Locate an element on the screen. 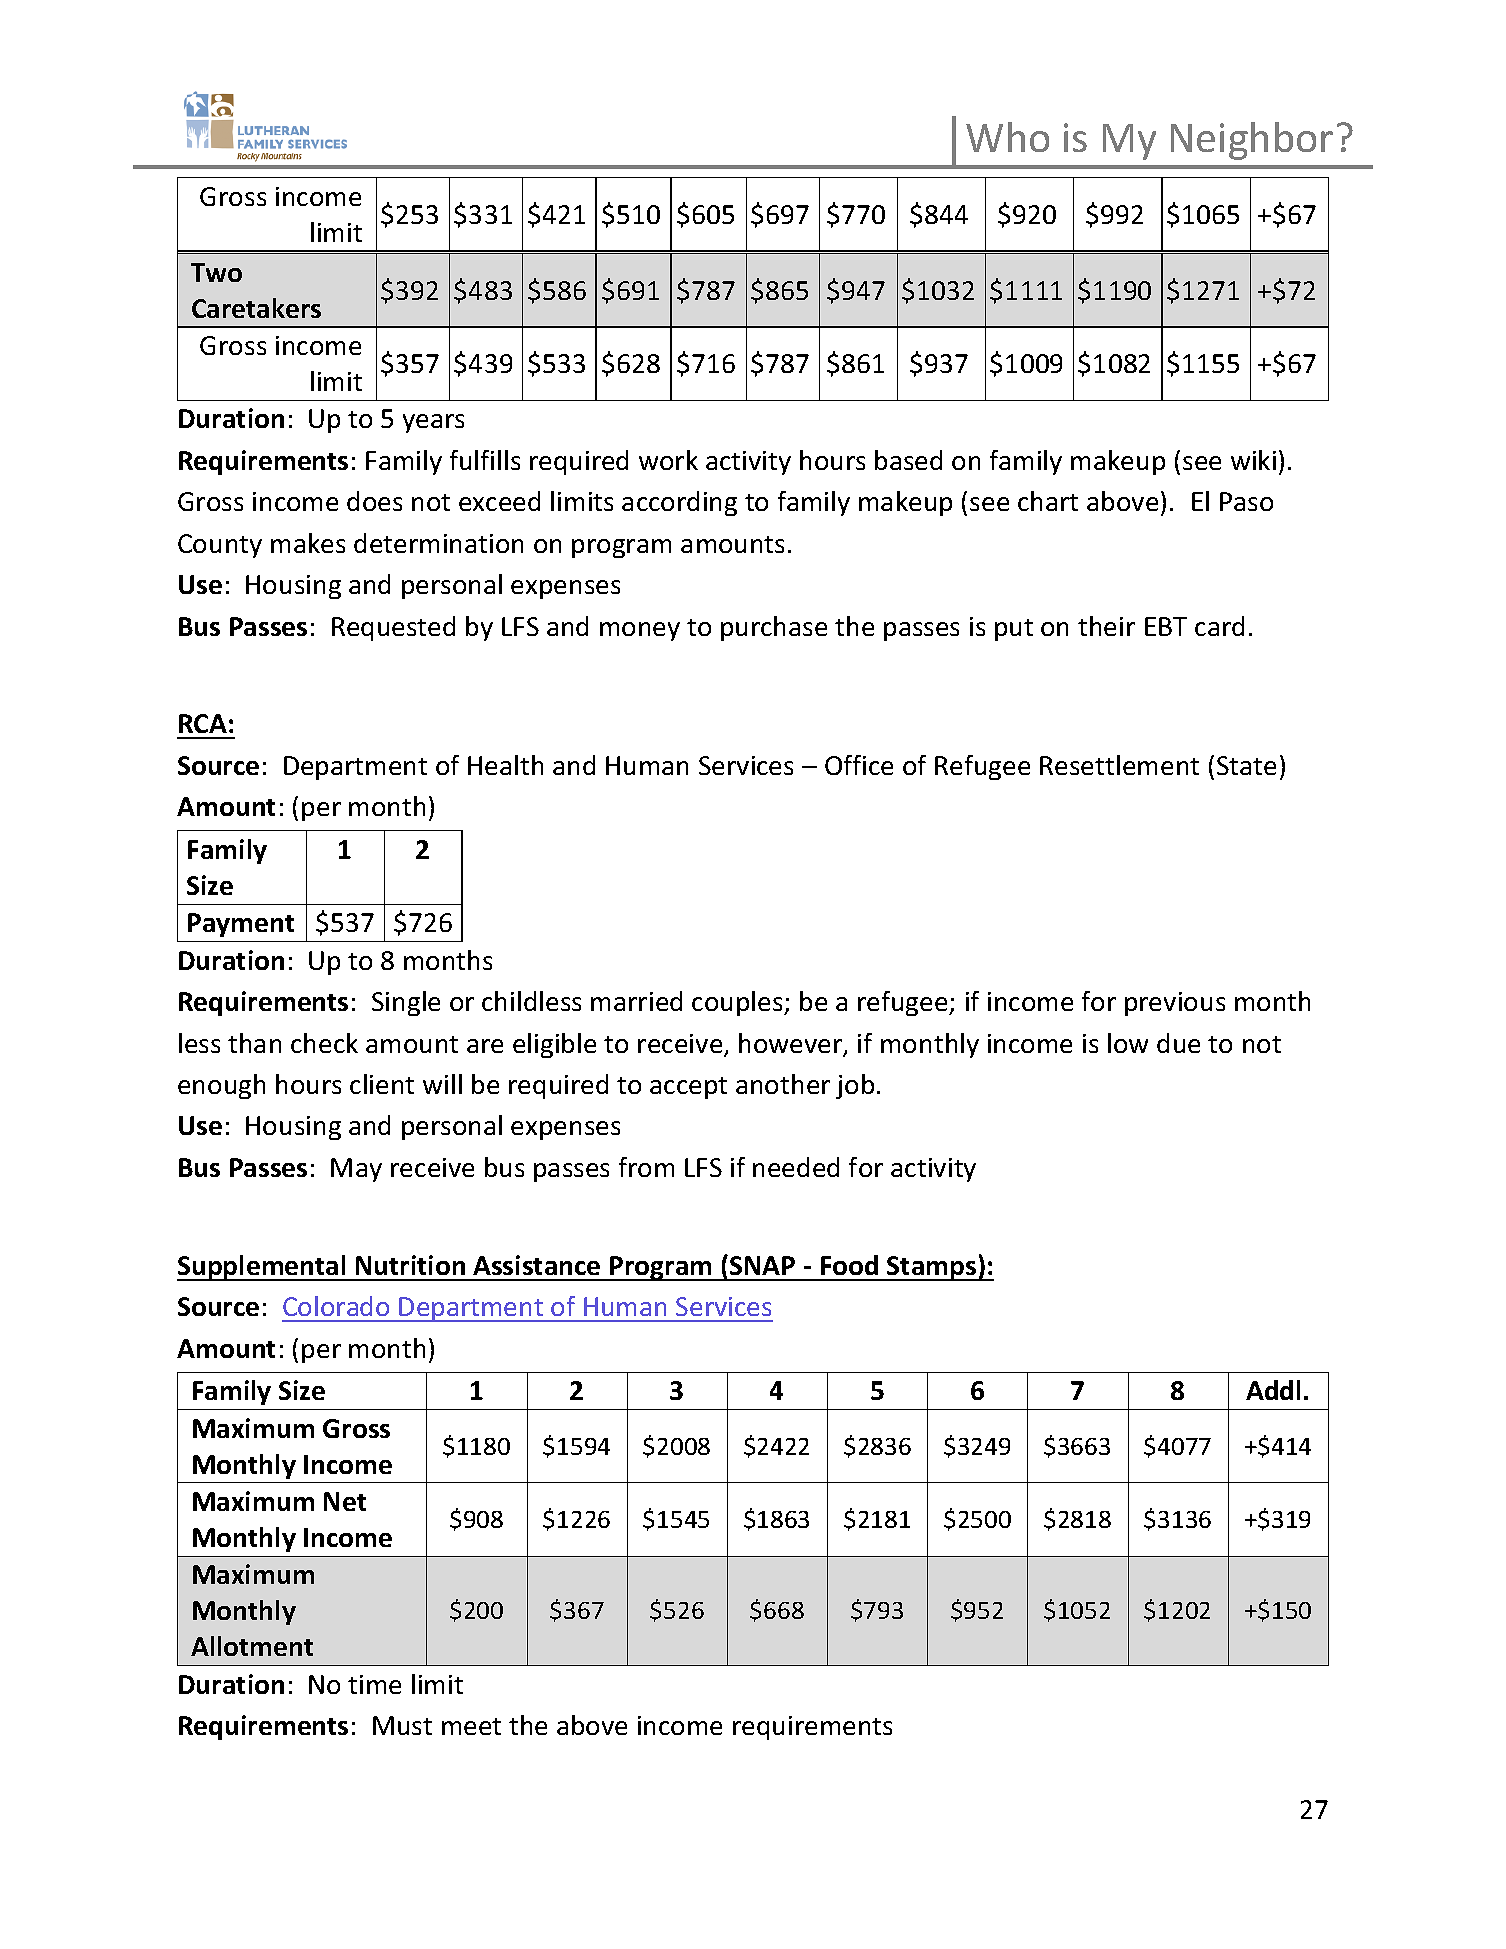 The height and width of the screenshot is (1949, 1506). low is located at coordinates (1128, 1043).
